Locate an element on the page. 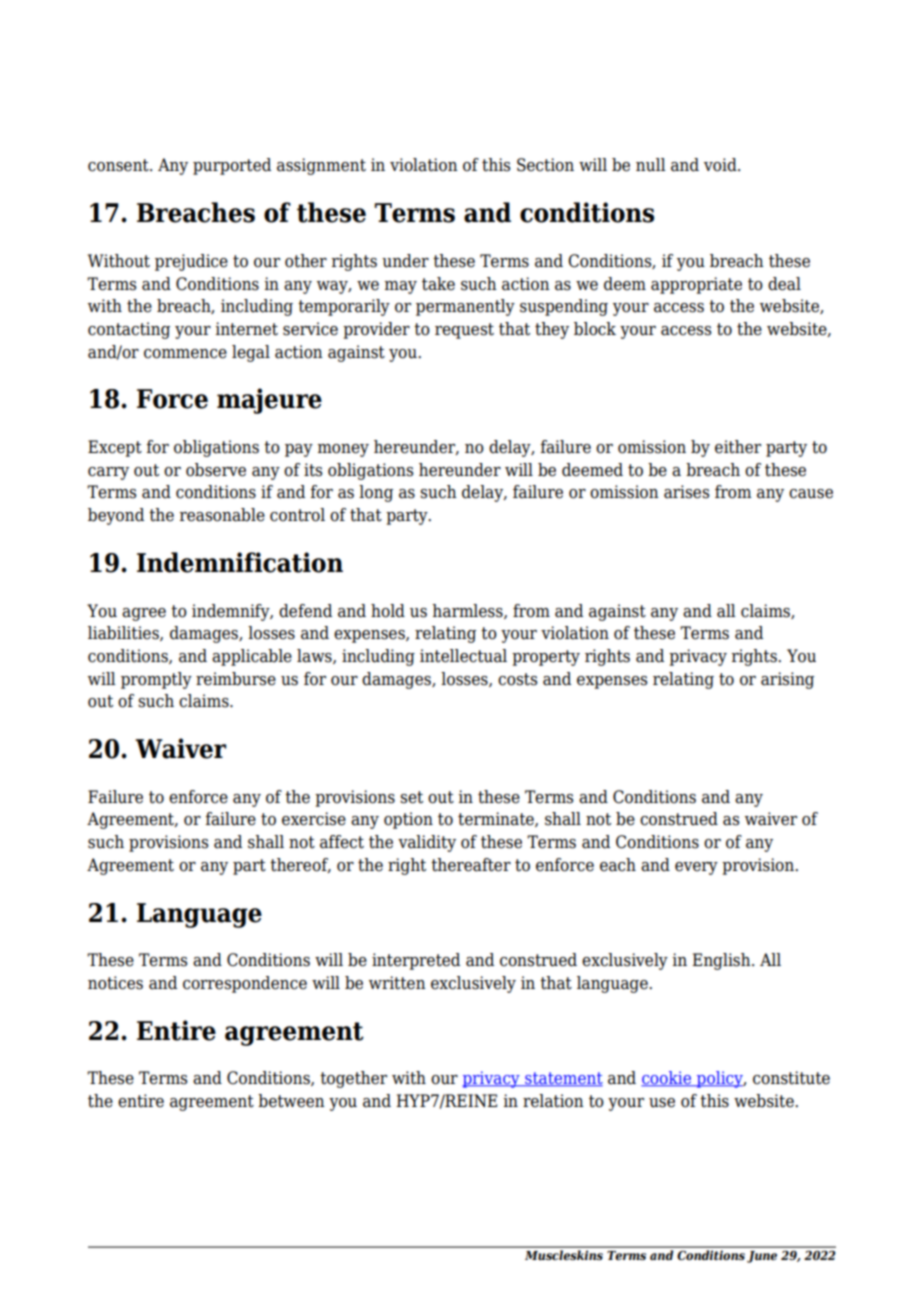 This document has width=924, height=1308. majeure is located at coordinates (269, 401).
